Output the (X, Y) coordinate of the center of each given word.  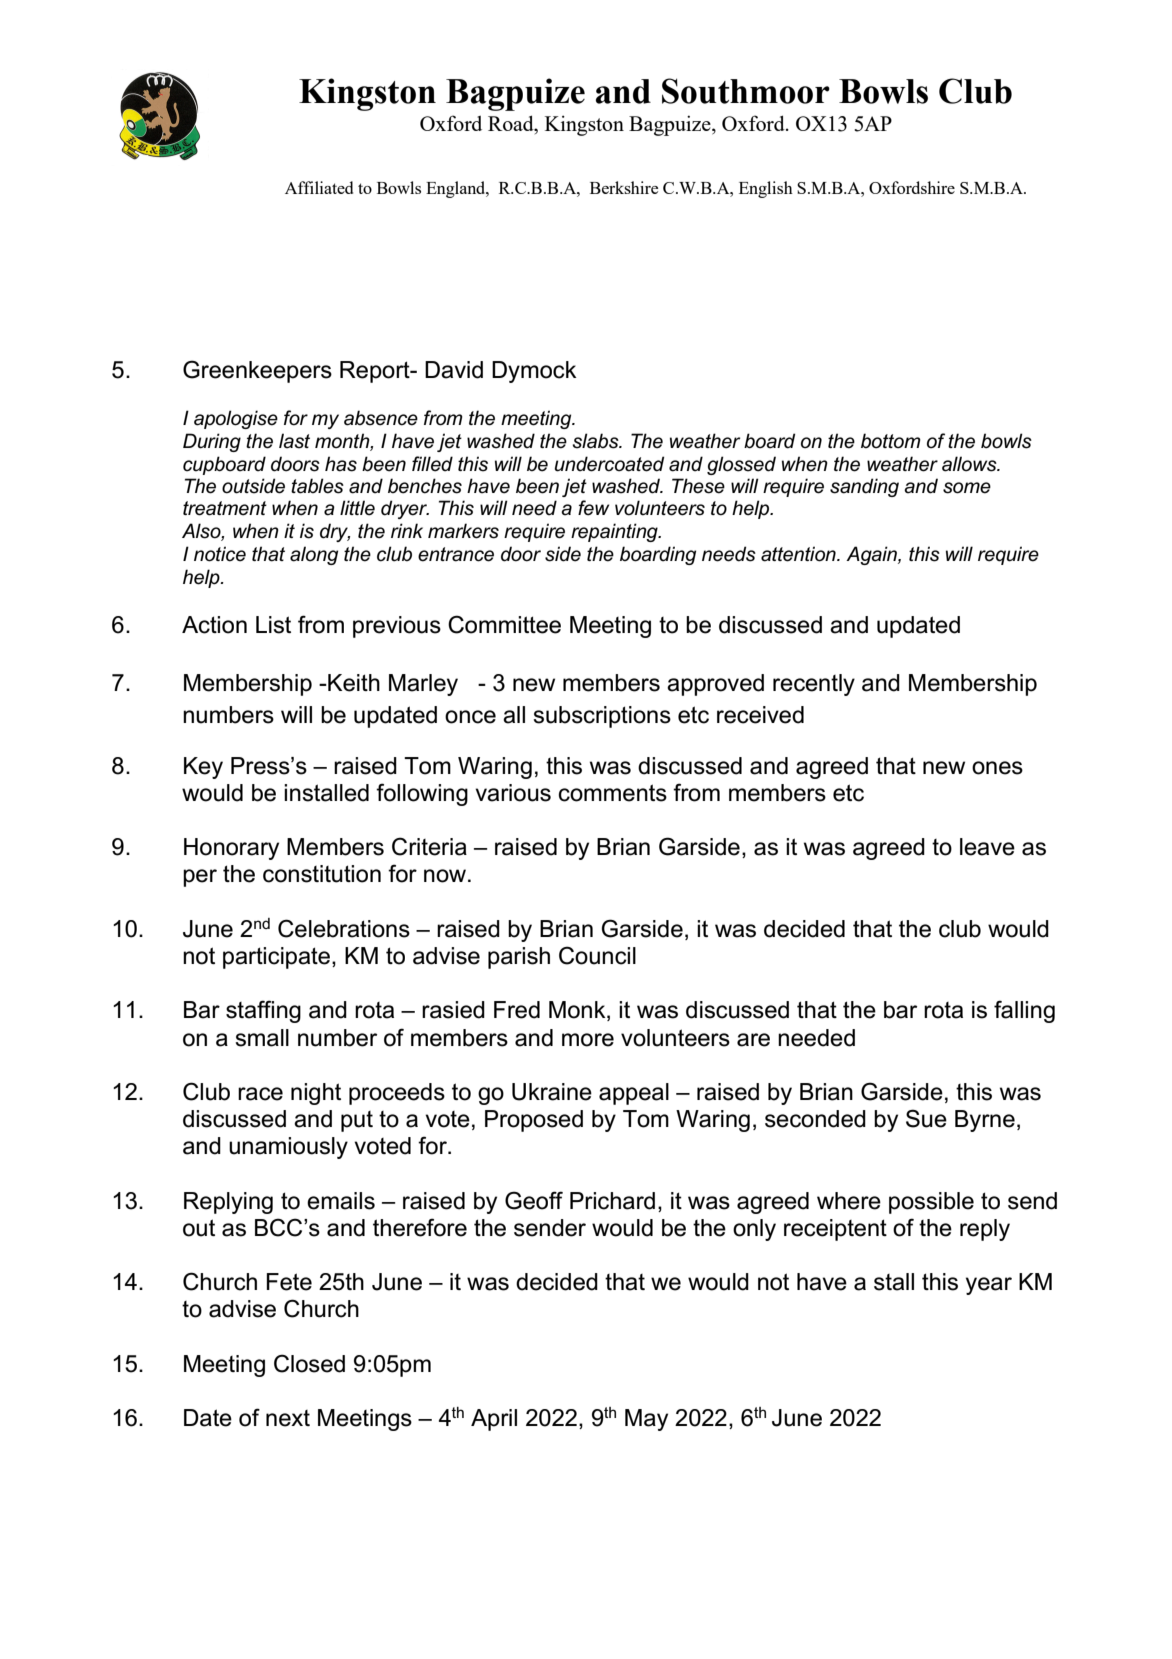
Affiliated (319, 187)
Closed (309, 1363)
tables (317, 486)
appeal (634, 1094)
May (646, 1420)
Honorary (231, 849)
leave (987, 847)
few (593, 508)
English (766, 189)
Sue (926, 1118)
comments (613, 793)
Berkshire (624, 187)
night (316, 1094)
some (967, 488)
